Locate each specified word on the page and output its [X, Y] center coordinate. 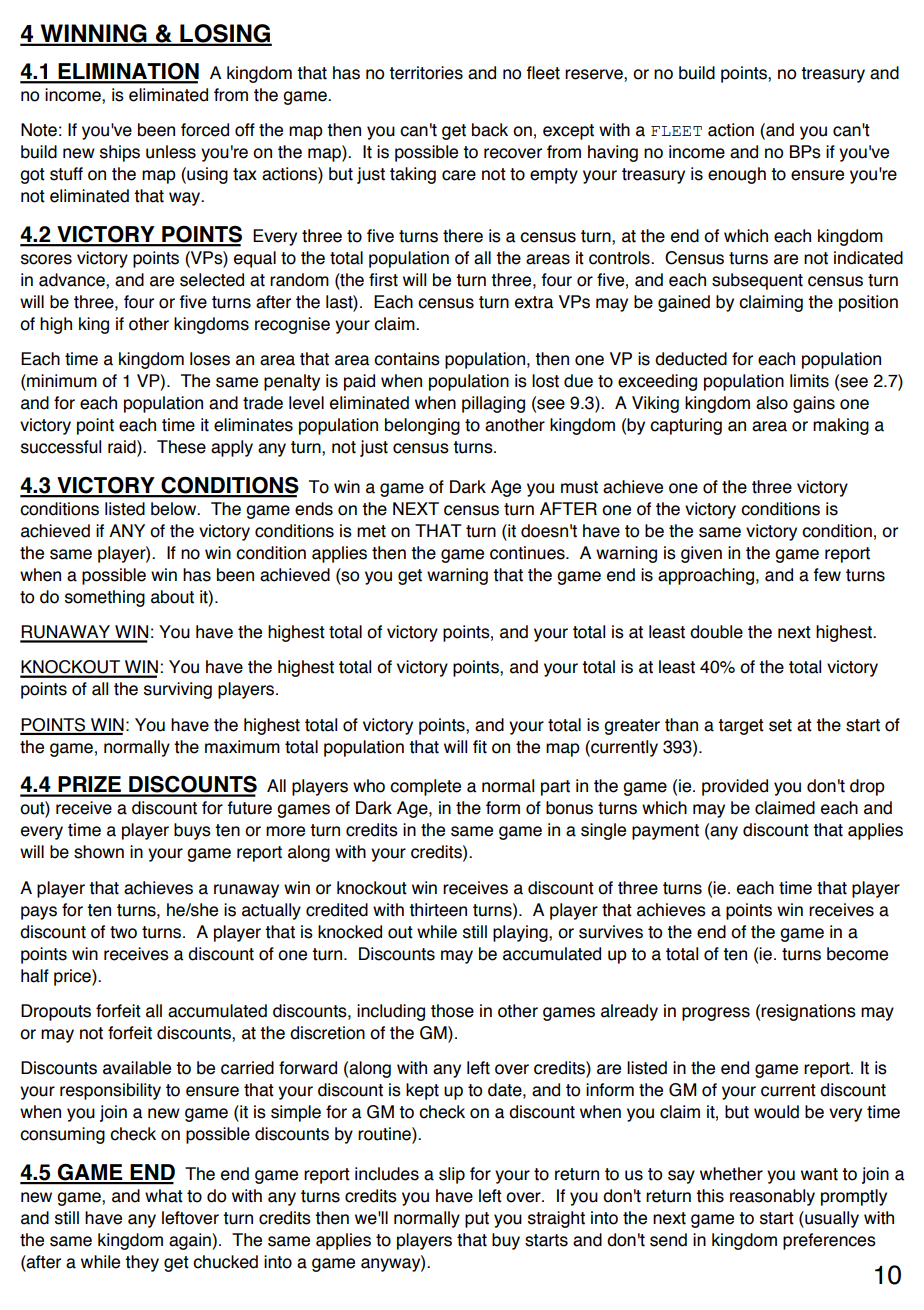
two [123, 932]
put [477, 1220]
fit [480, 747]
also [772, 403]
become [857, 954]
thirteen [438, 910]
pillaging [493, 404]
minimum [61, 381]
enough [737, 175]
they [142, 1263]
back [490, 130]
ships [120, 153]
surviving [178, 690]
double [716, 632]
